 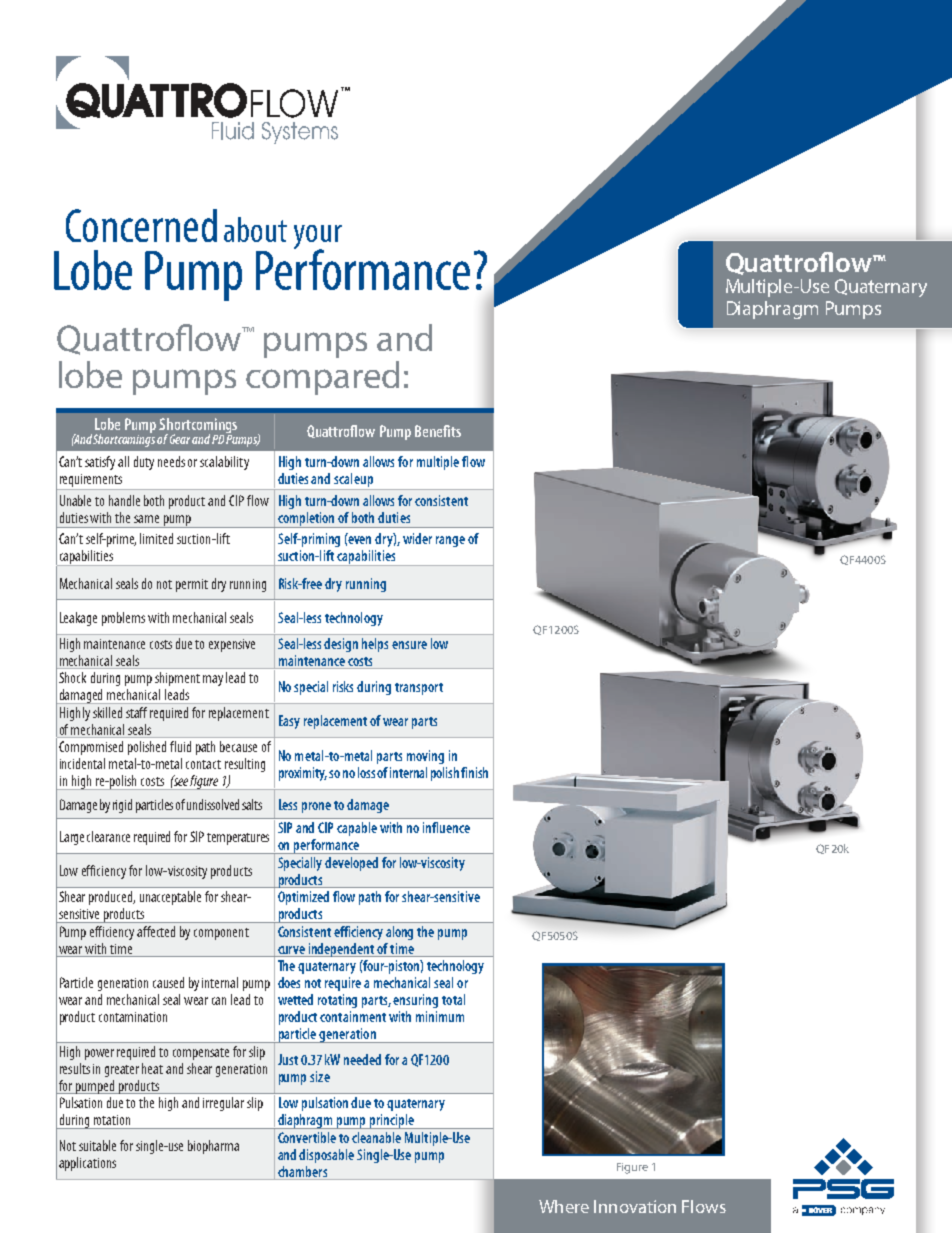 I want to click on Concerned, so click(x=141, y=225).
